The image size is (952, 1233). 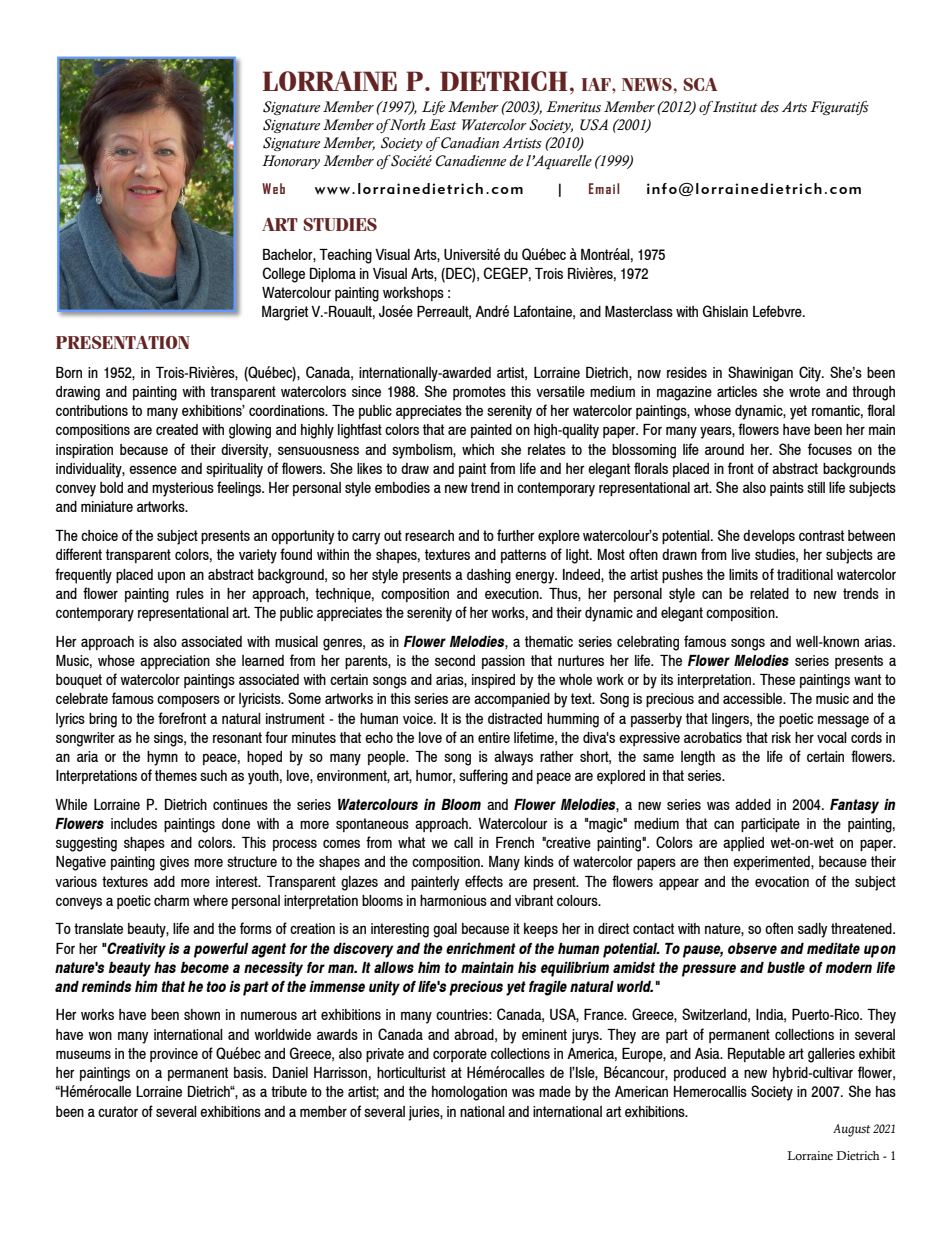 What do you see at coordinates (443, 125) in the image?
I see `East` at bounding box center [443, 125].
